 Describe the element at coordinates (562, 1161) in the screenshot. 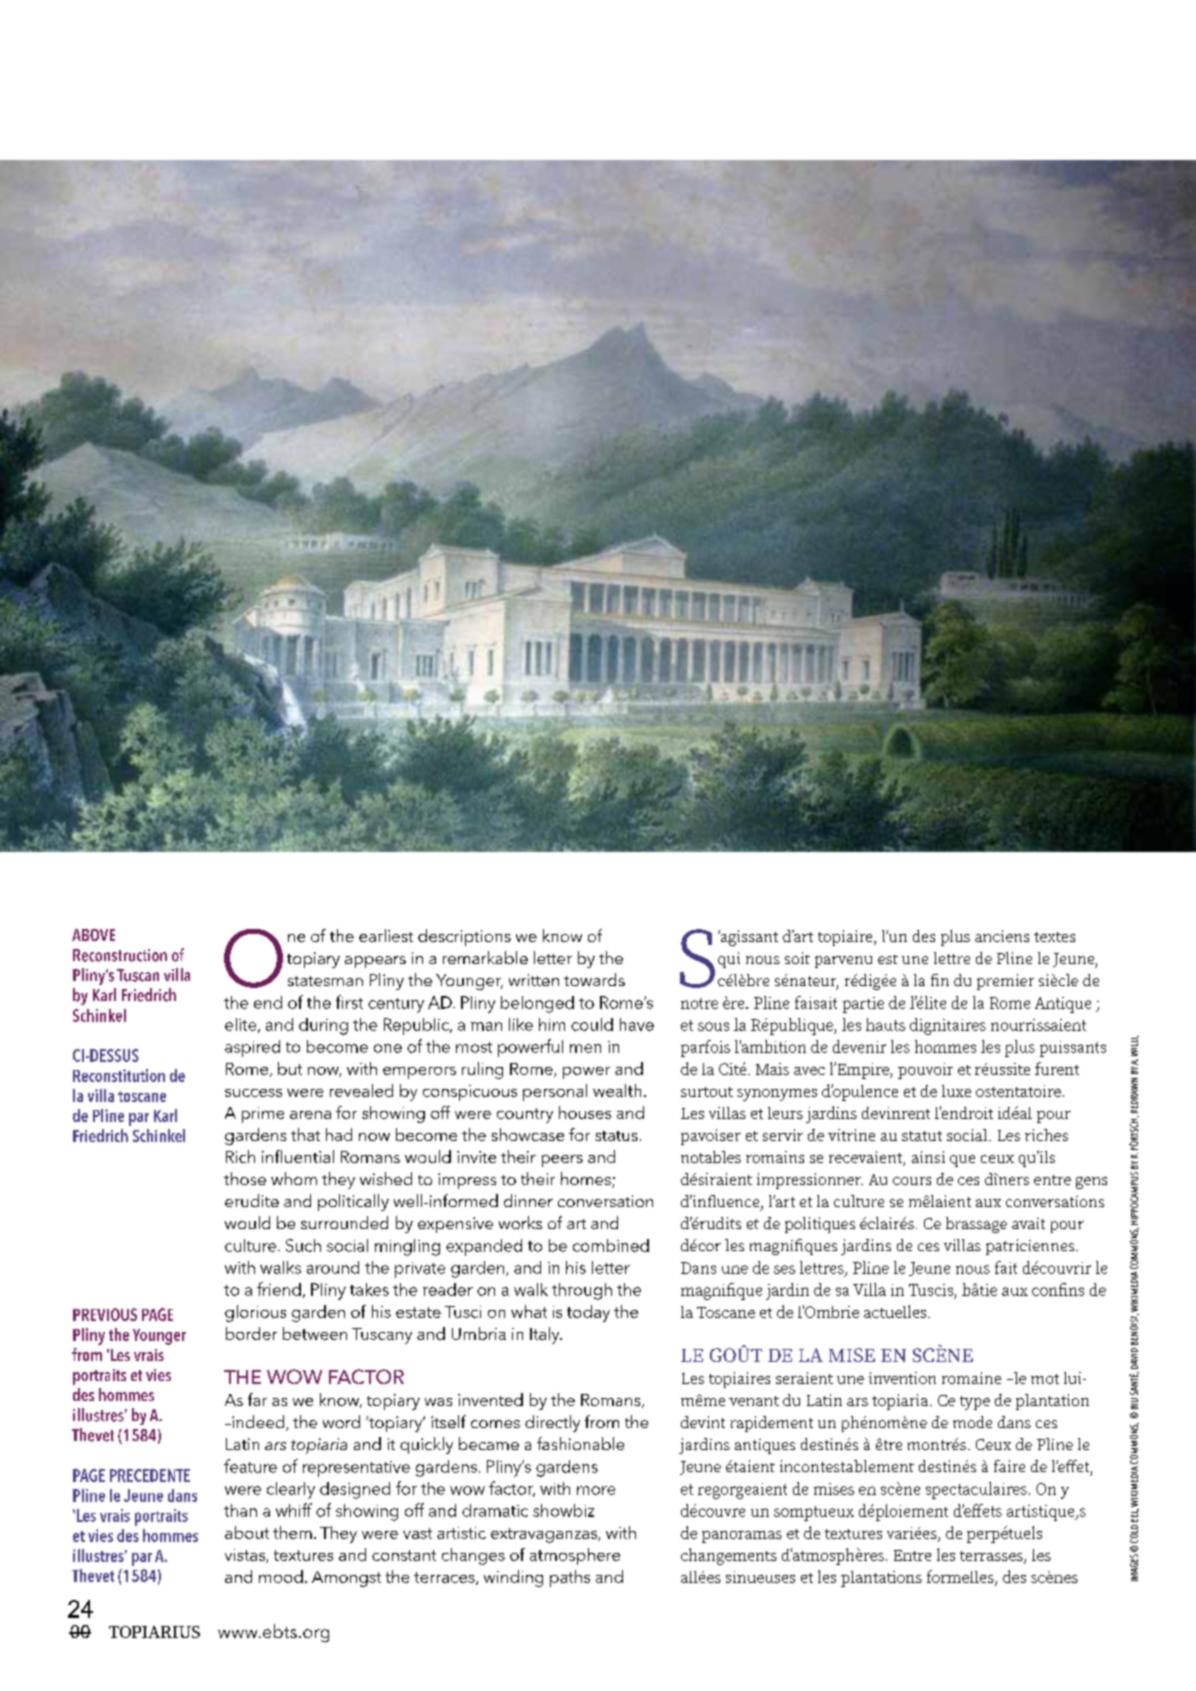

I see `peers` at that location.
